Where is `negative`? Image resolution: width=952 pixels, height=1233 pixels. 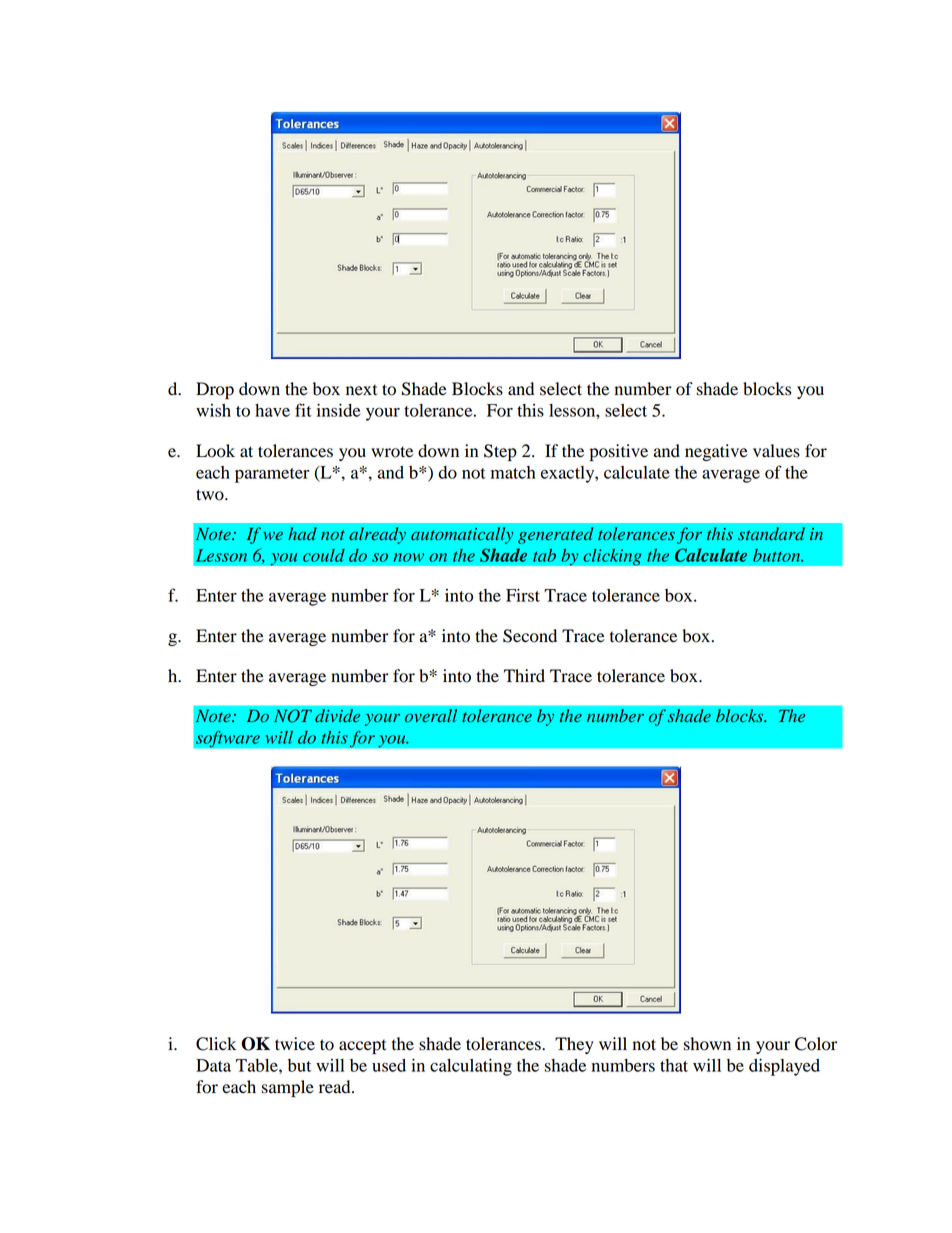
negative is located at coordinates (716, 452).
